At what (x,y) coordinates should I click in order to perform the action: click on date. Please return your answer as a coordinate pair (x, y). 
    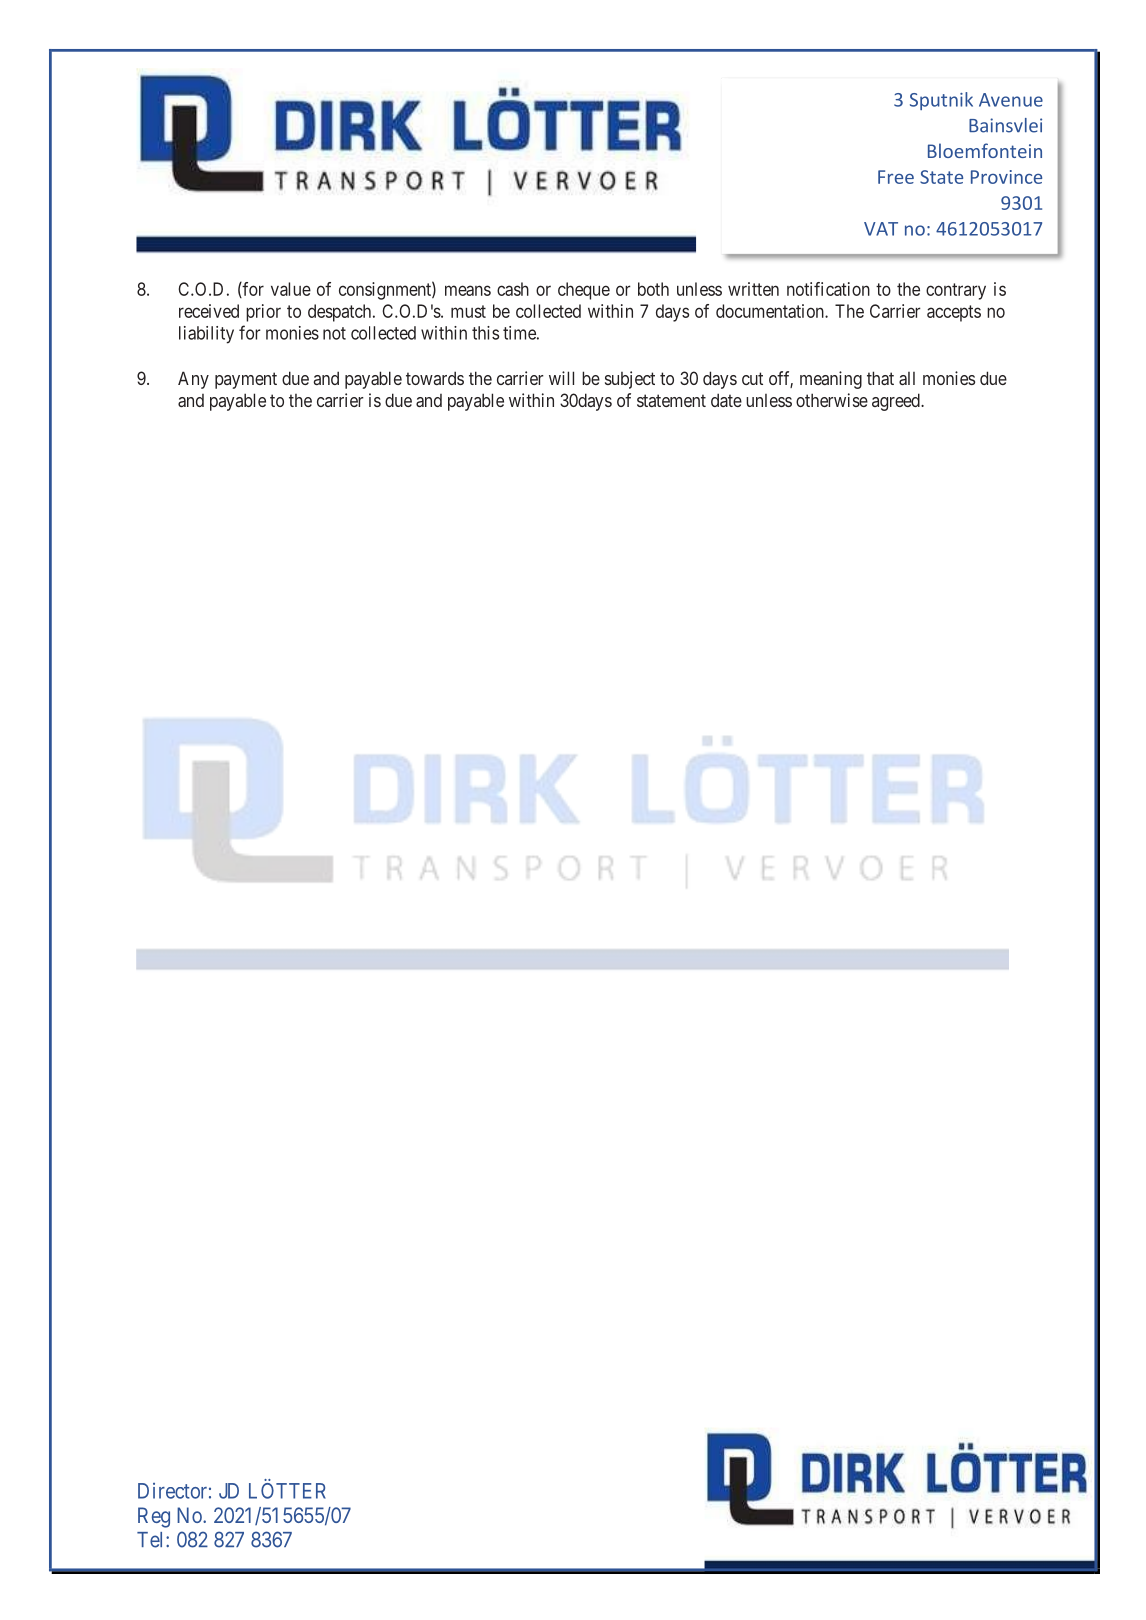
    Looking at the image, I should click on (726, 400).
